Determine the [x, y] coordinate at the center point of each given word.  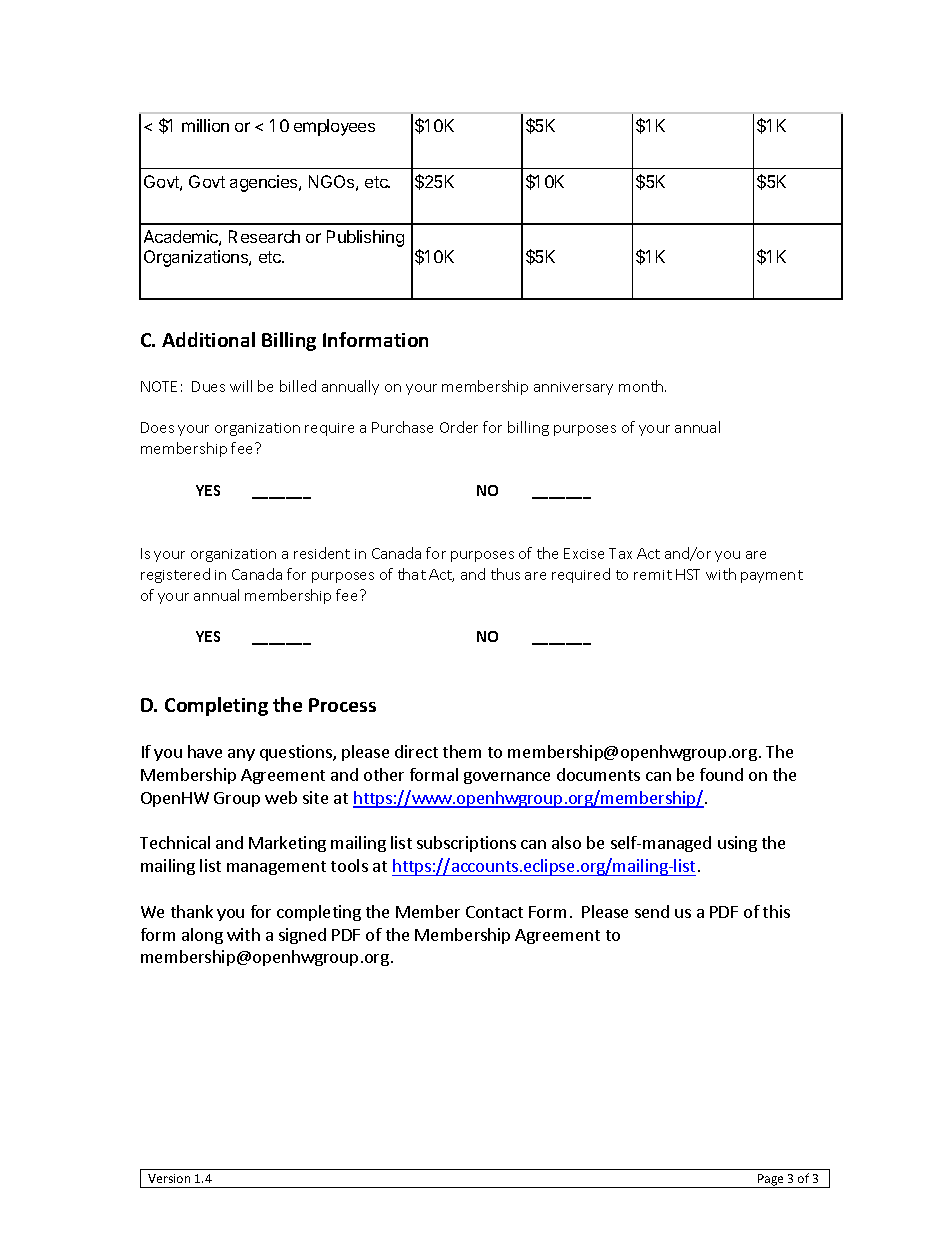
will [241, 386]
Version [169, 1178]
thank [192, 911]
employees [334, 127]
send [652, 911]
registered [175, 575]
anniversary [573, 388]
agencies [265, 183]
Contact [494, 912]
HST [688, 574]
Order [459, 427]
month [642, 386]
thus [505, 574]
